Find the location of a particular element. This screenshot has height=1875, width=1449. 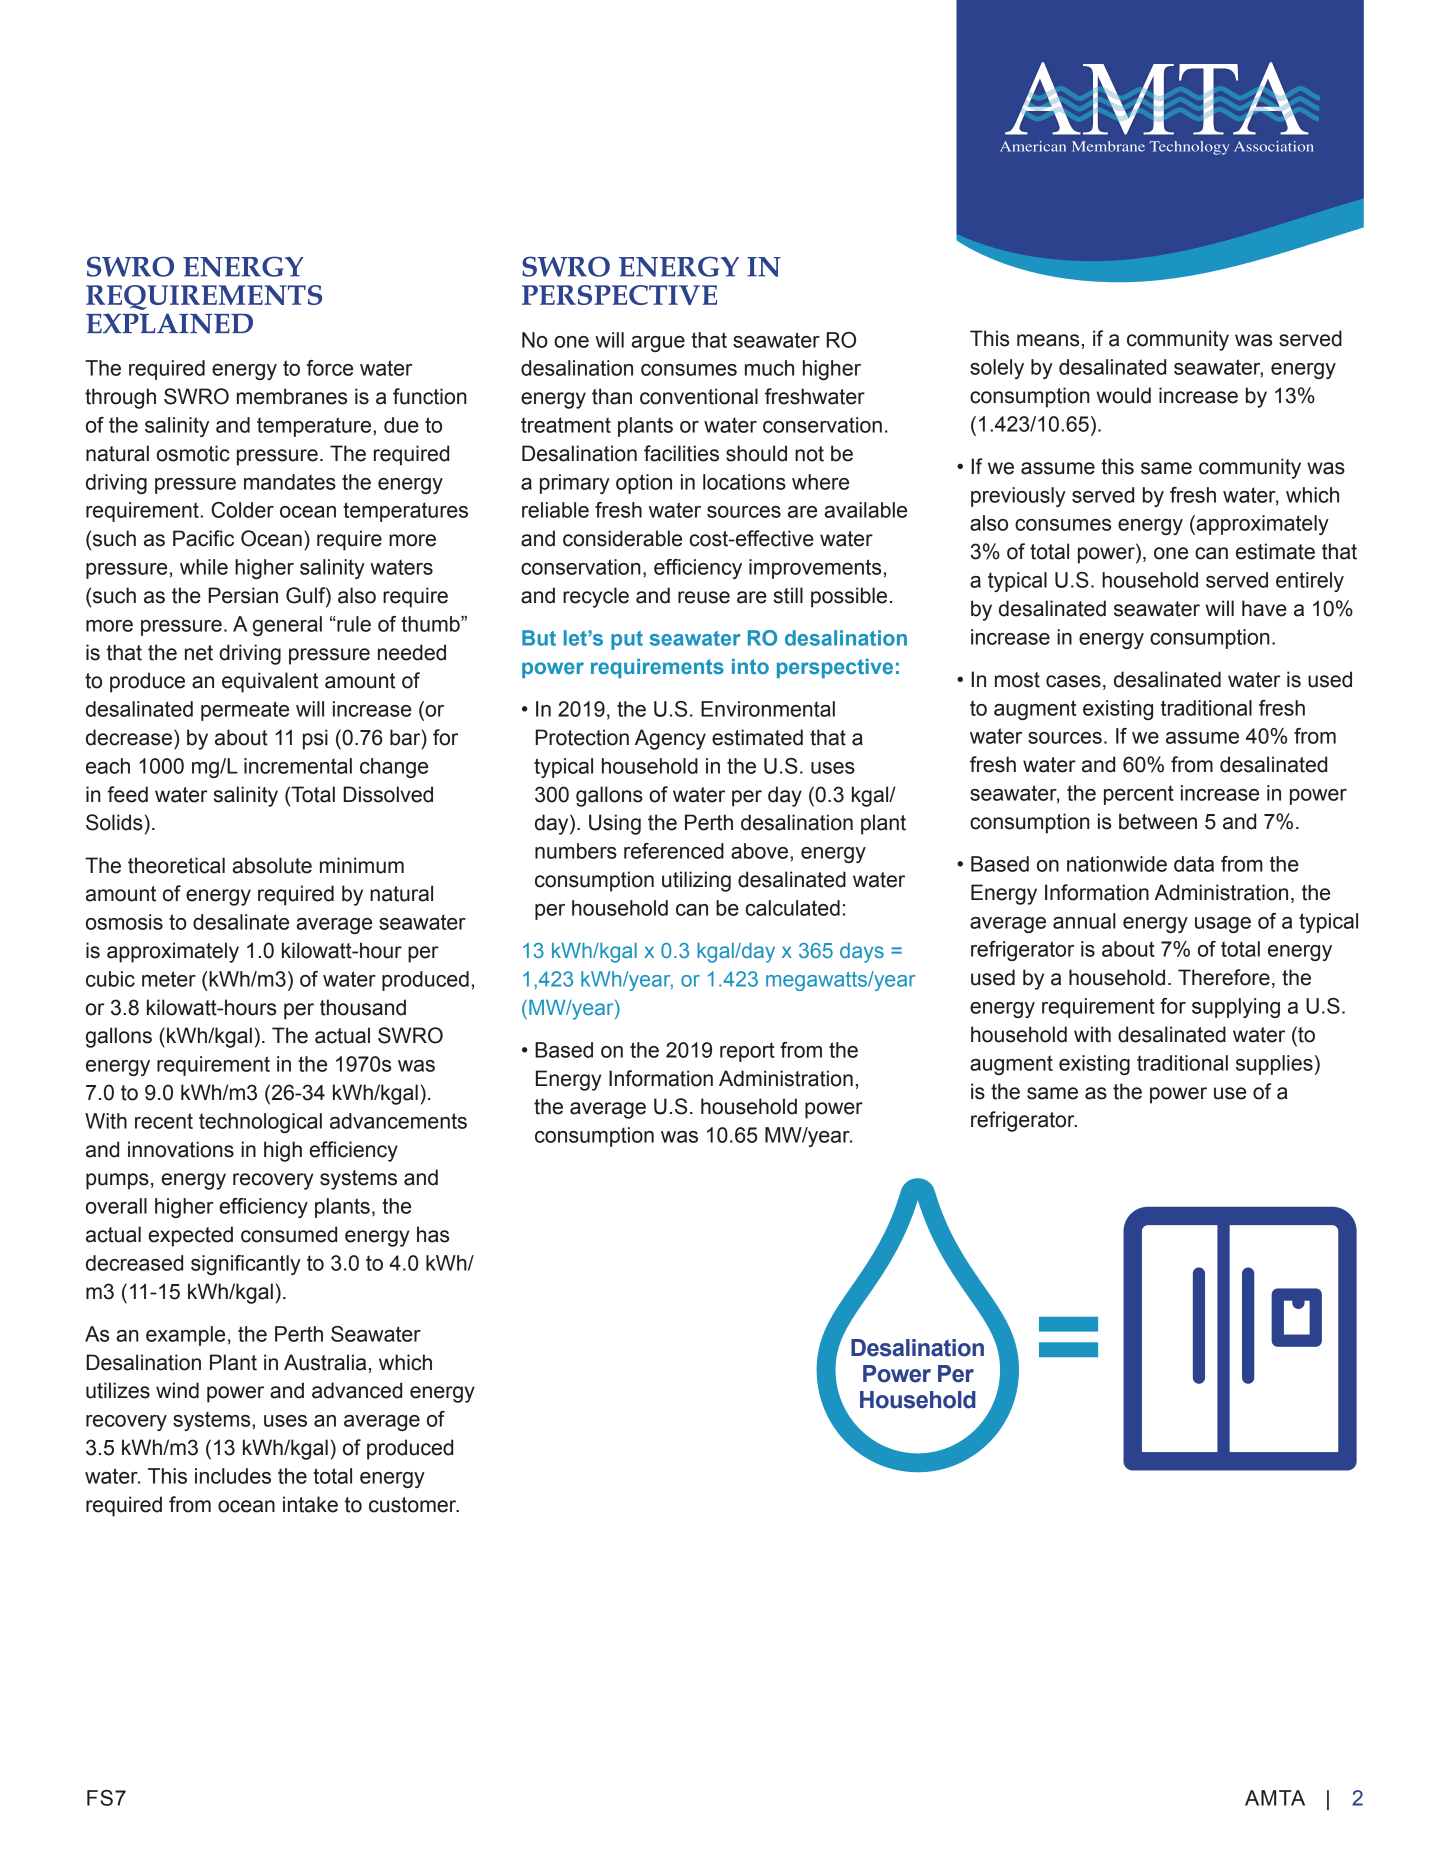

advanced is located at coordinates (357, 1390).
